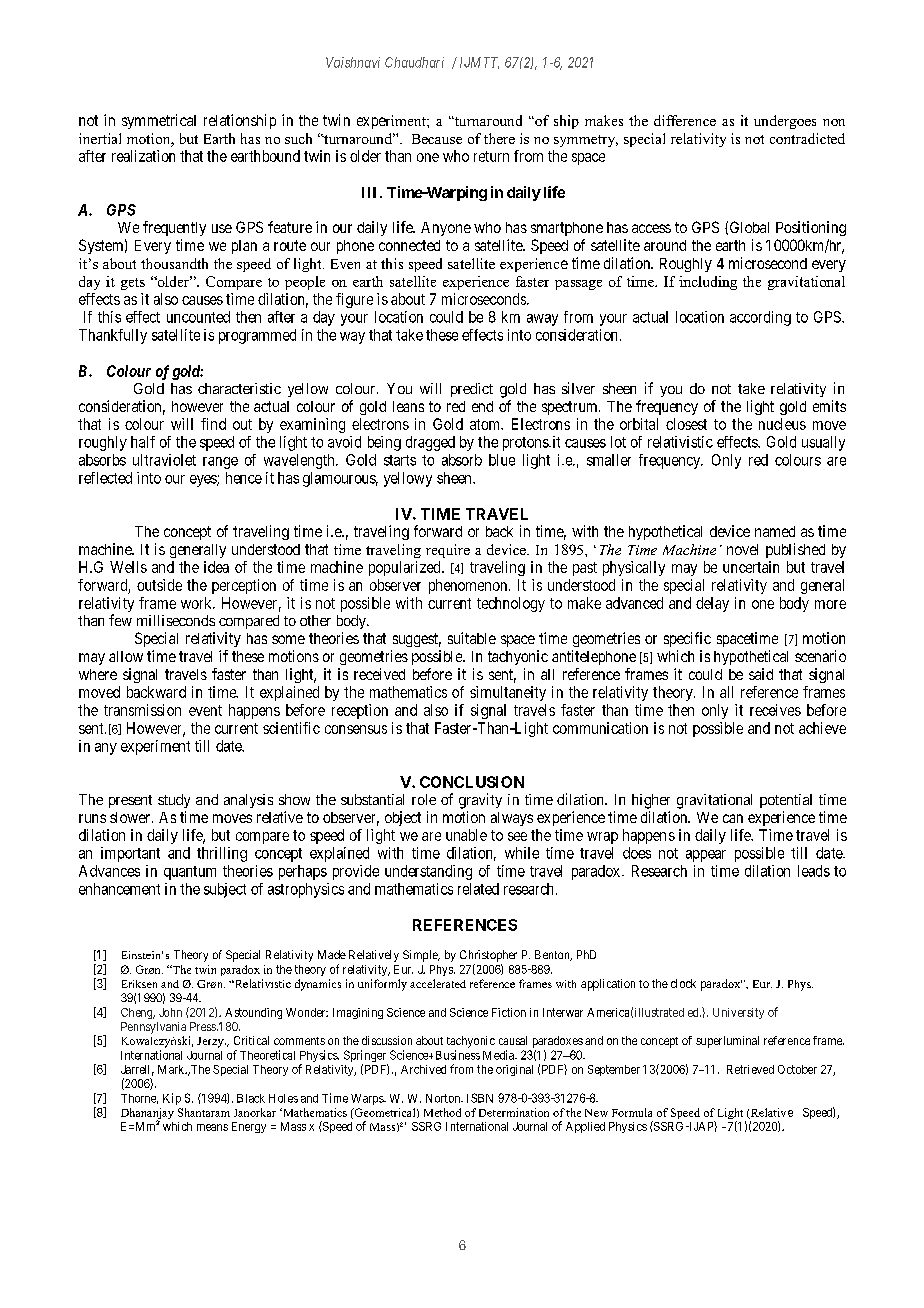 This screenshot has height=1308, width=924. I want to click on undergoes, so click(785, 122).
